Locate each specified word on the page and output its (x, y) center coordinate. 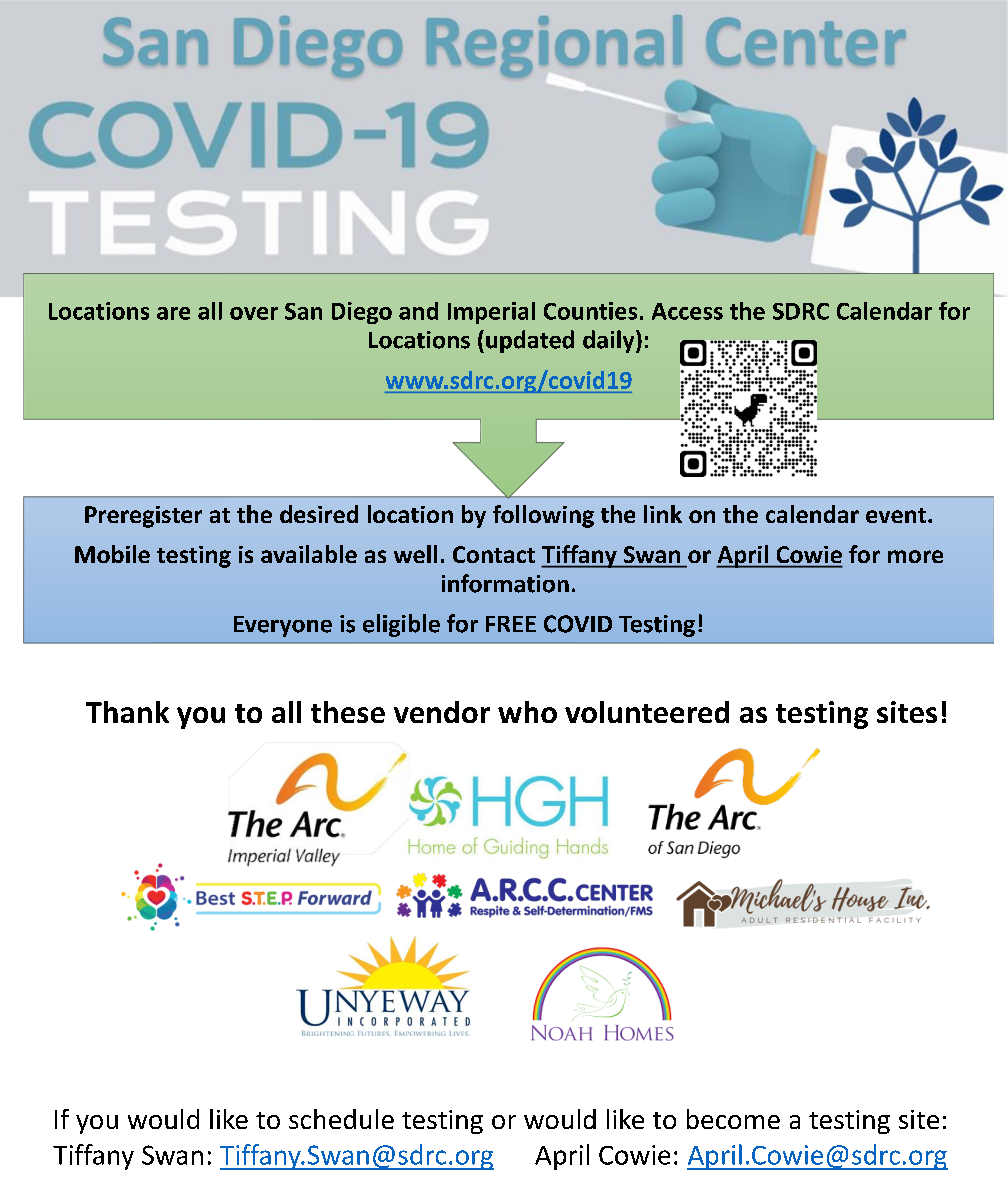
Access (687, 311)
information (505, 583)
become (733, 1119)
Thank (127, 712)
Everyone (283, 626)
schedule (341, 1119)
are (173, 313)
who (527, 712)
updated (530, 341)
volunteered (647, 712)
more (915, 556)
